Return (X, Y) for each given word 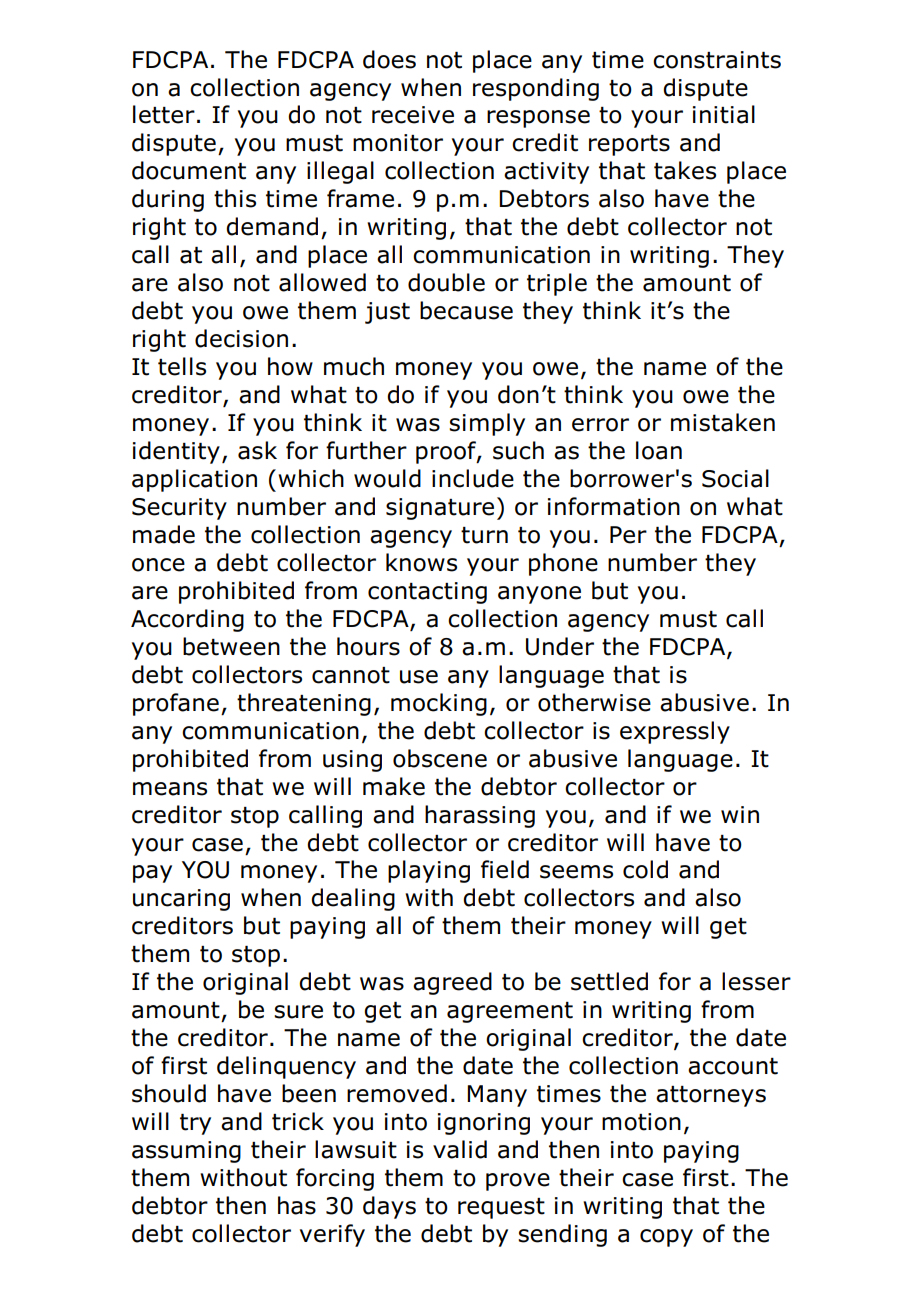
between (231, 646)
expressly (675, 732)
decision (241, 338)
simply (487, 424)
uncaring (181, 900)
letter (164, 114)
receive (413, 115)
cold (645, 869)
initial (724, 114)
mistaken (723, 422)
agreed (452, 983)
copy (666, 1238)
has (297, 1205)
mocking (439, 704)
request (501, 1208)
